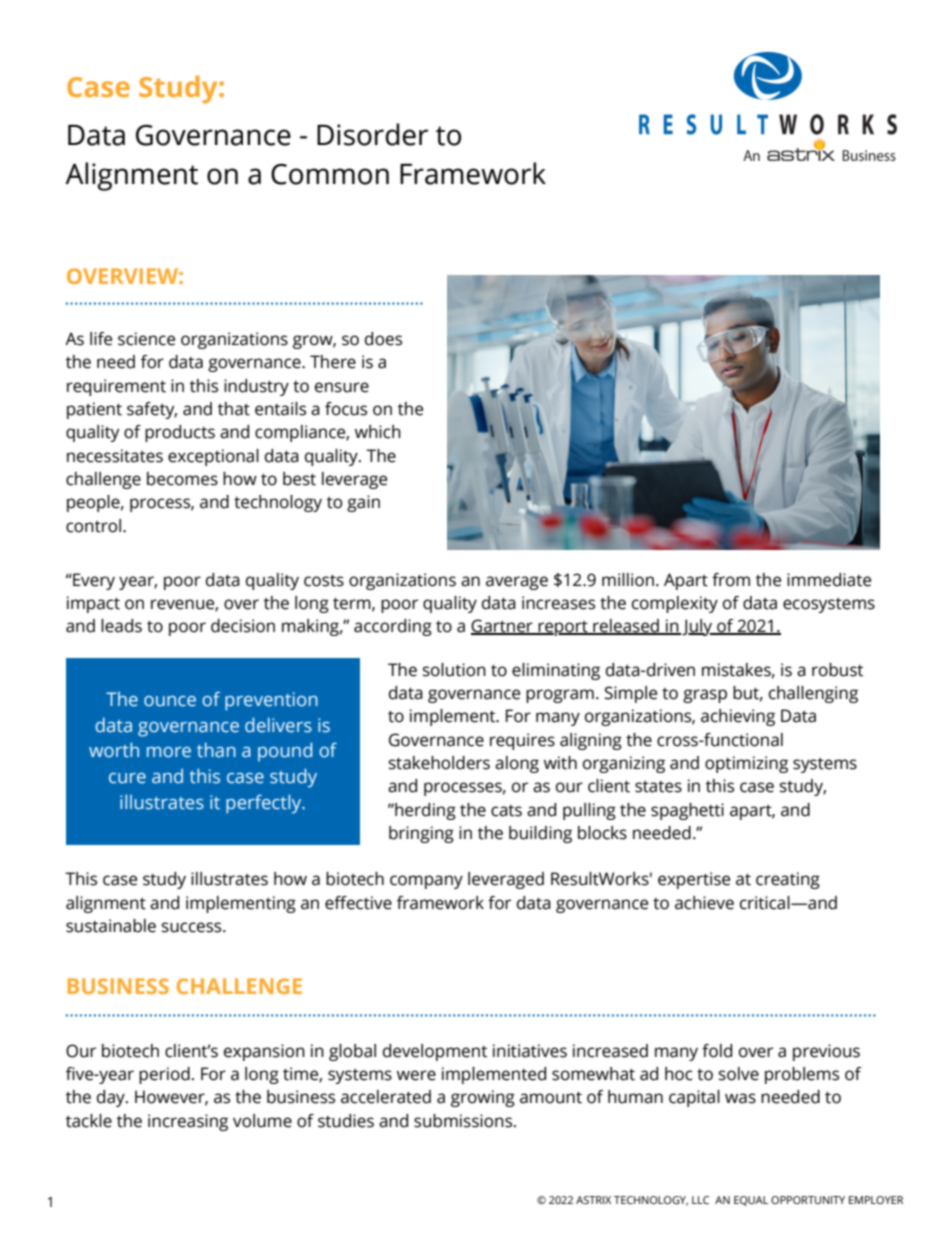 This image has height=1233, width=952. Describe the element at coordinates (731, 580) in the image. I see `from` at that location.
